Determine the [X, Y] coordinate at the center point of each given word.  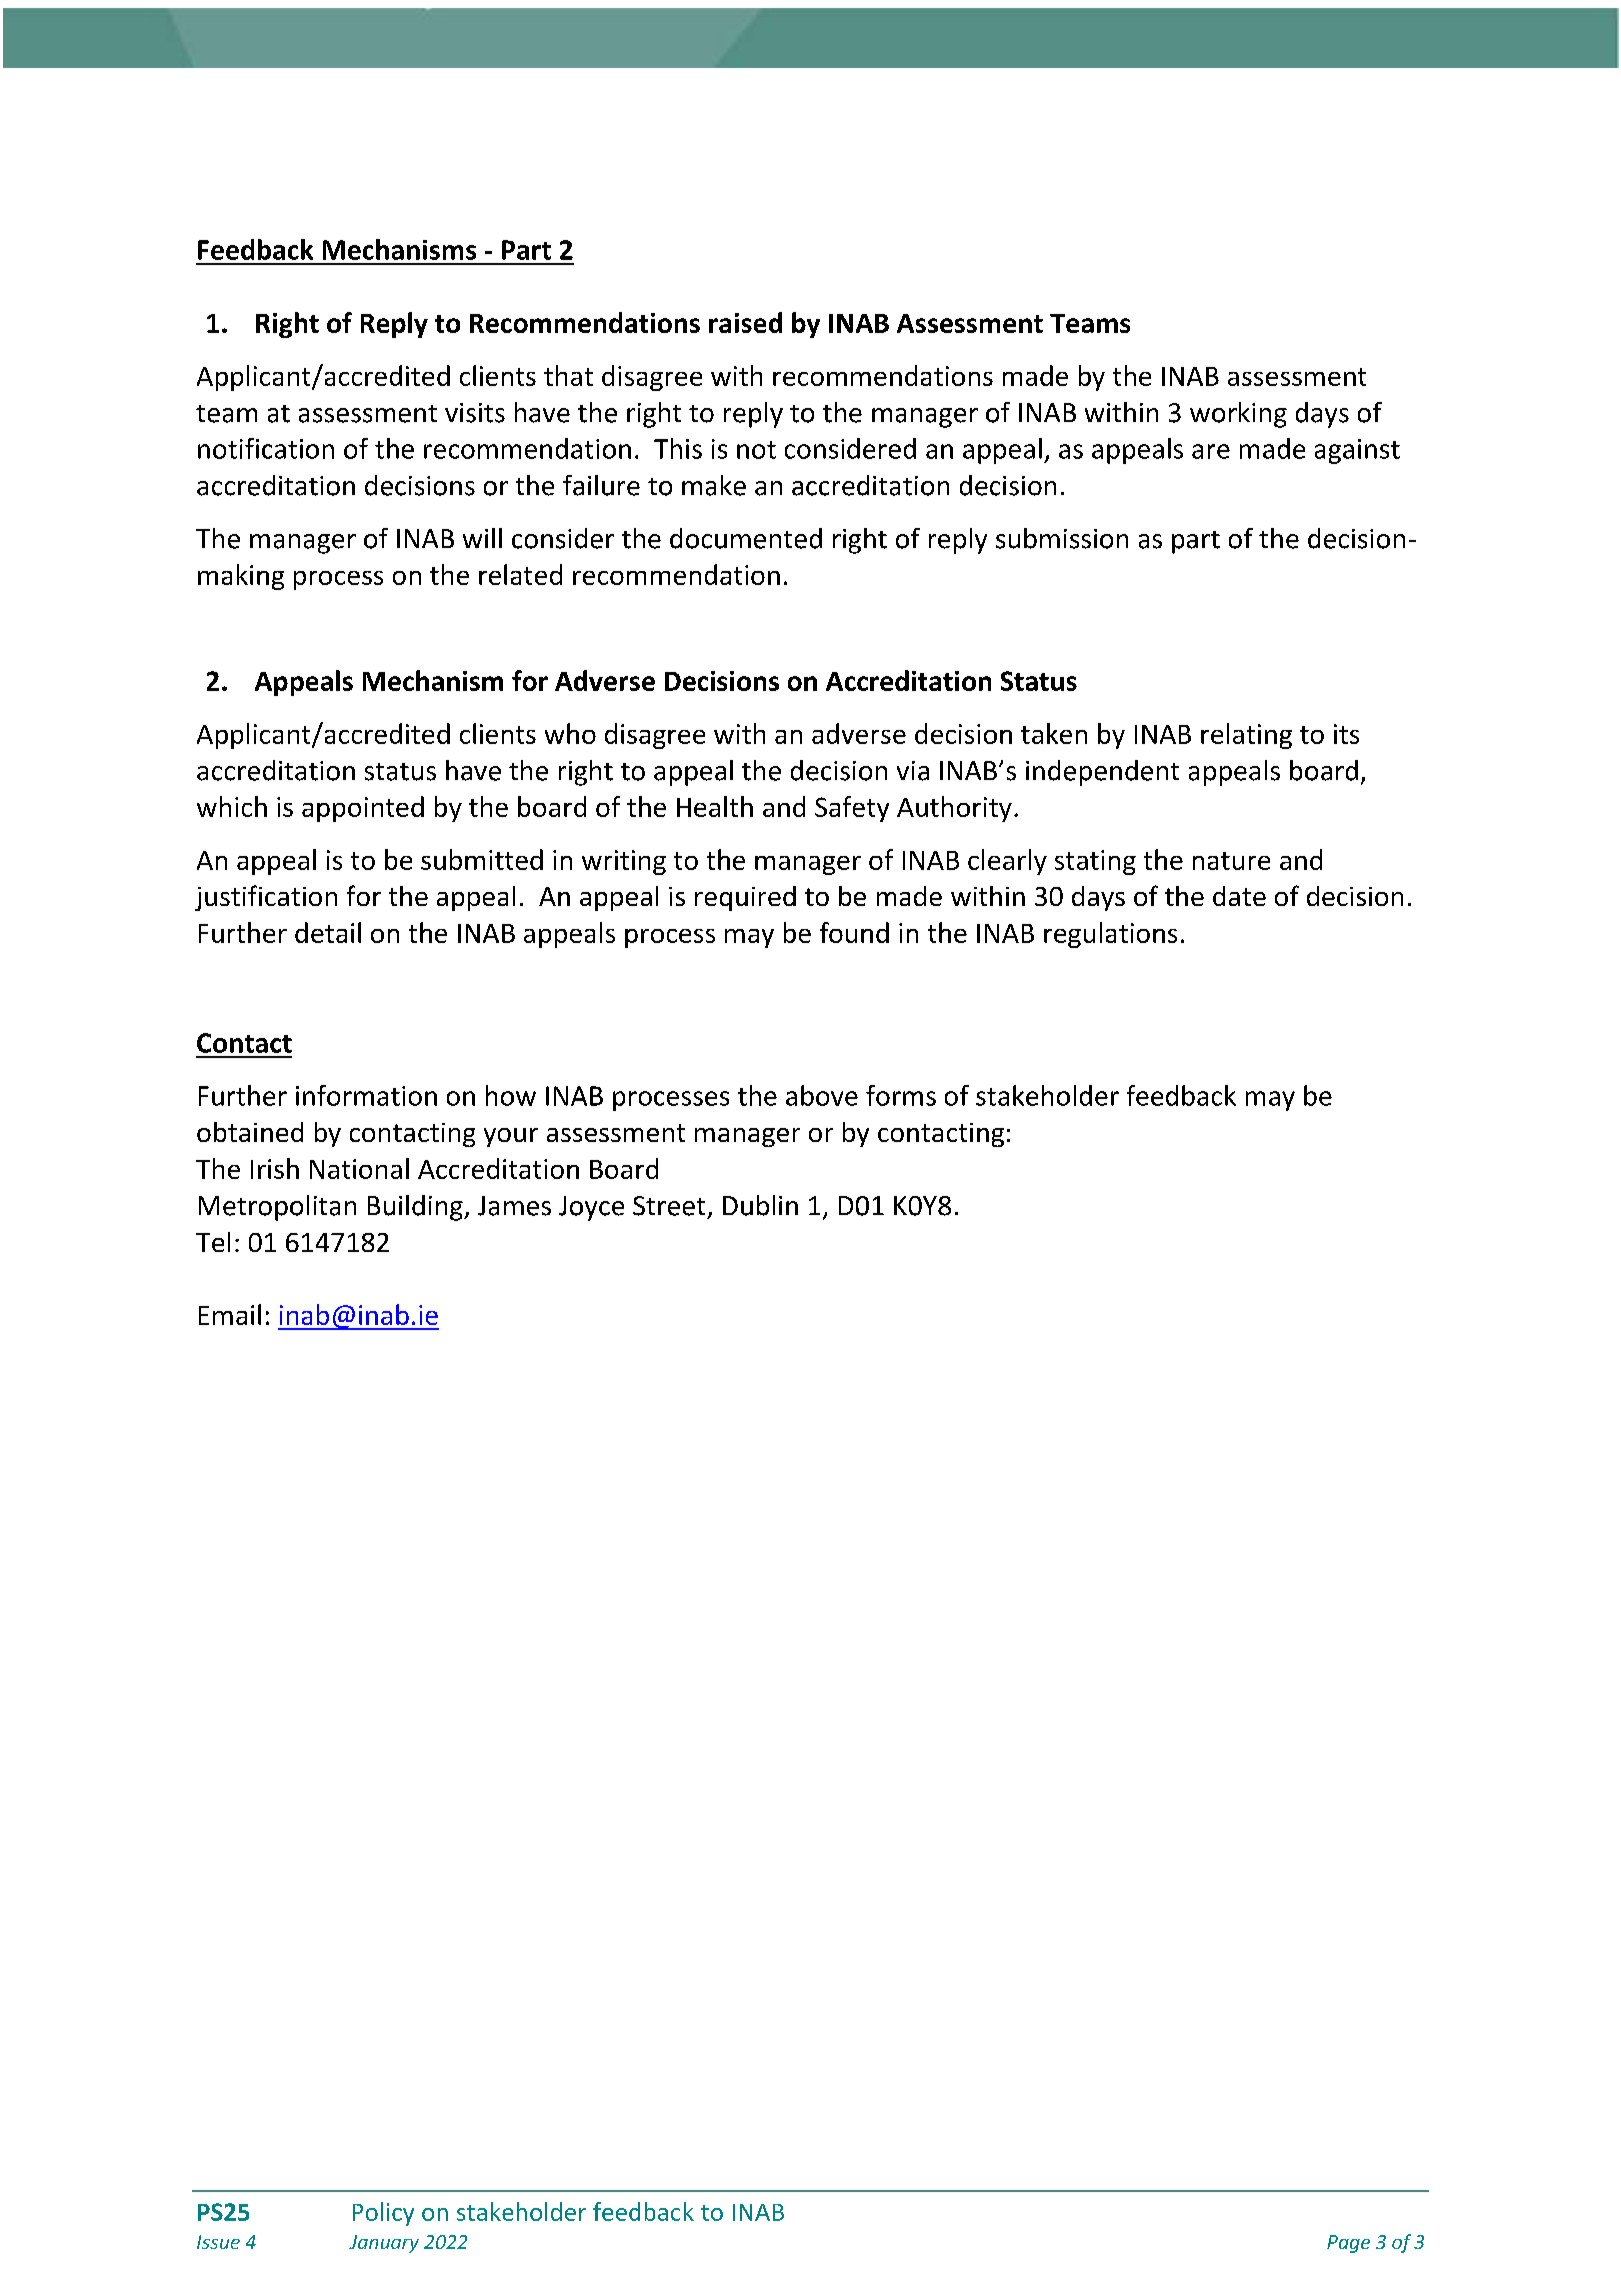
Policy [383, 2214]
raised [745, 322]
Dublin [760, 1205]
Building [416, 1208]
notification [266, 448]
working [1238, 415]
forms [901, 1095]
